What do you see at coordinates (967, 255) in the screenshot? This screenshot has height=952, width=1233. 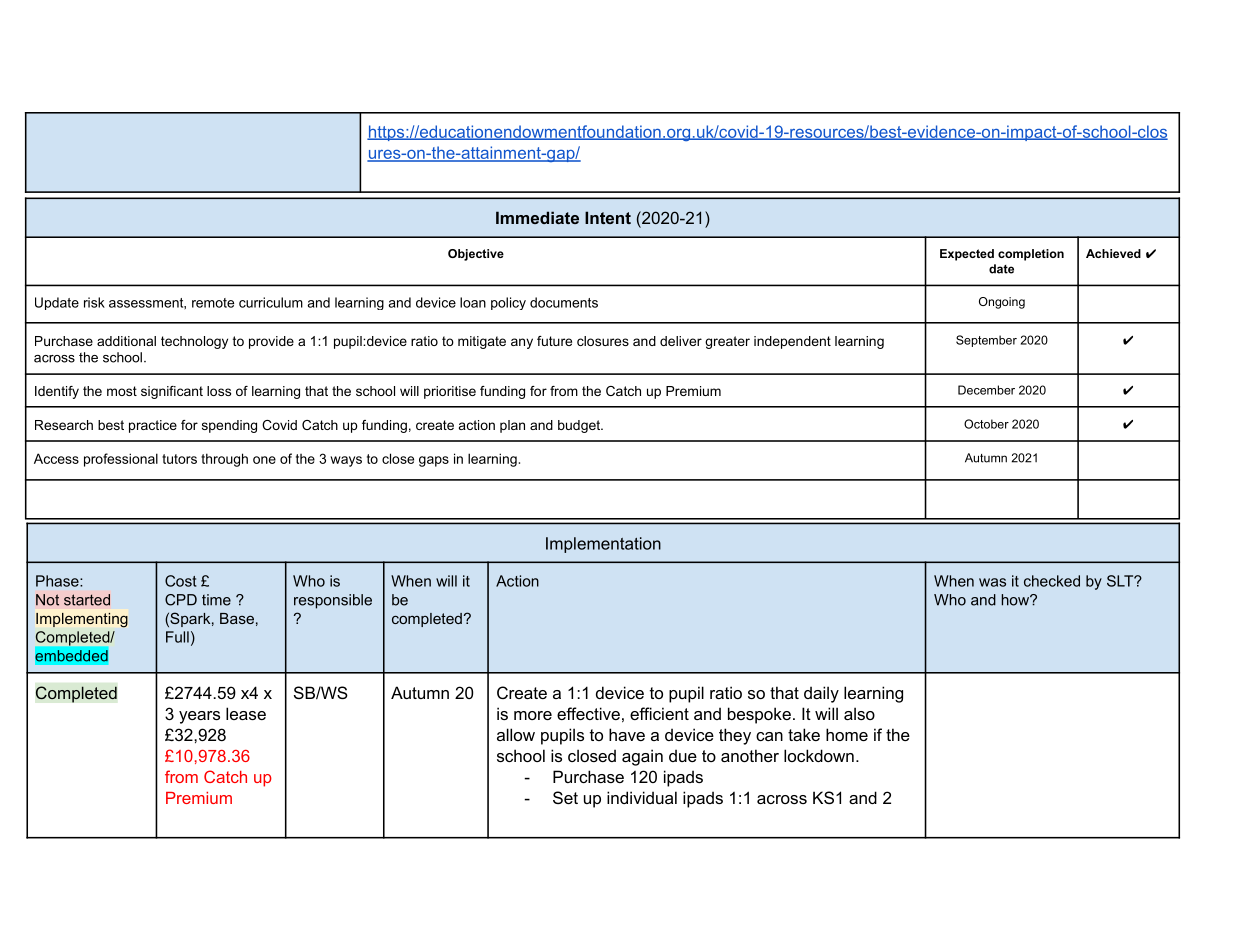 I see `Expected` at bounding box center [967, 255].
